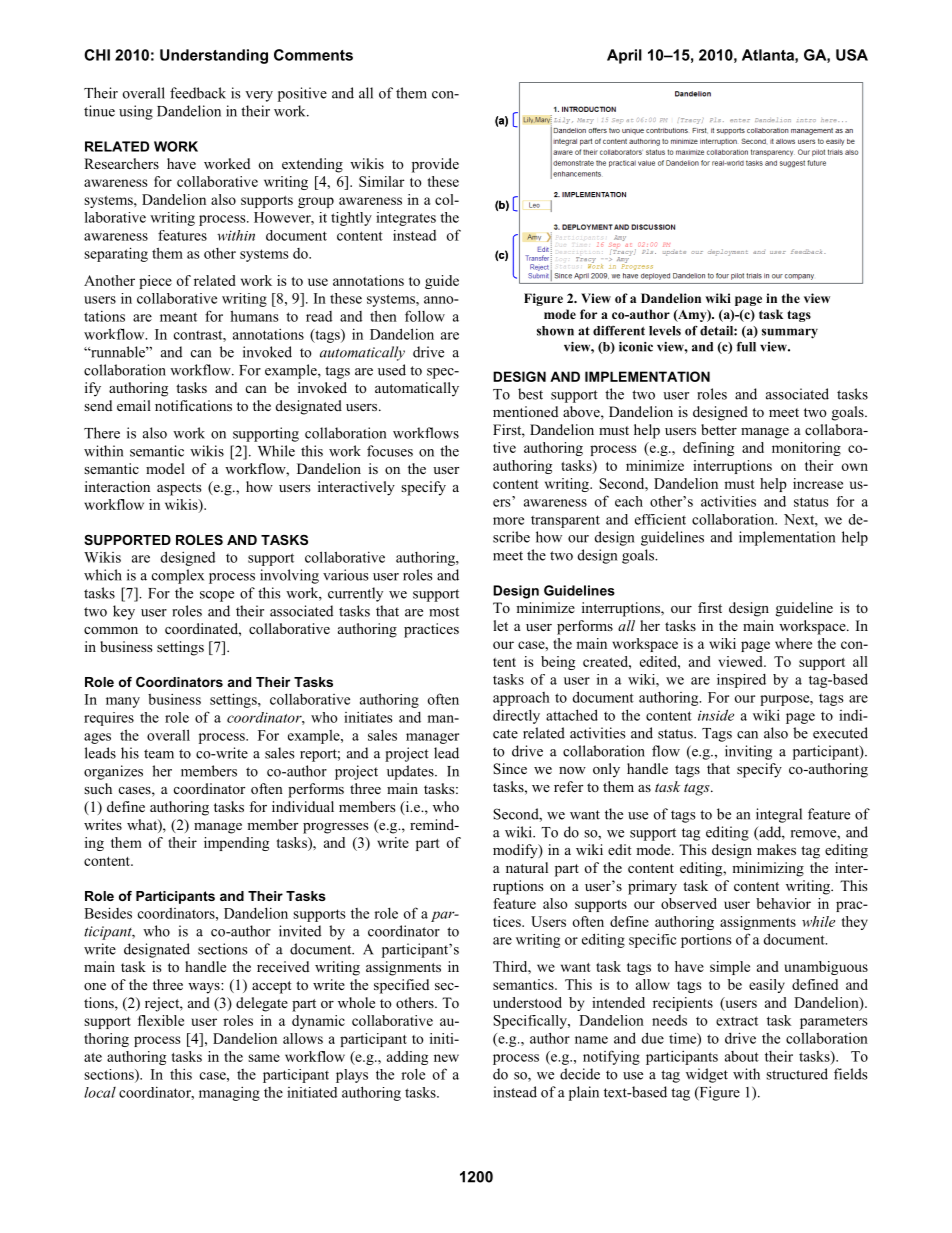 The image size is (952, 1233). I want to click on USA, so click(852, 55).
